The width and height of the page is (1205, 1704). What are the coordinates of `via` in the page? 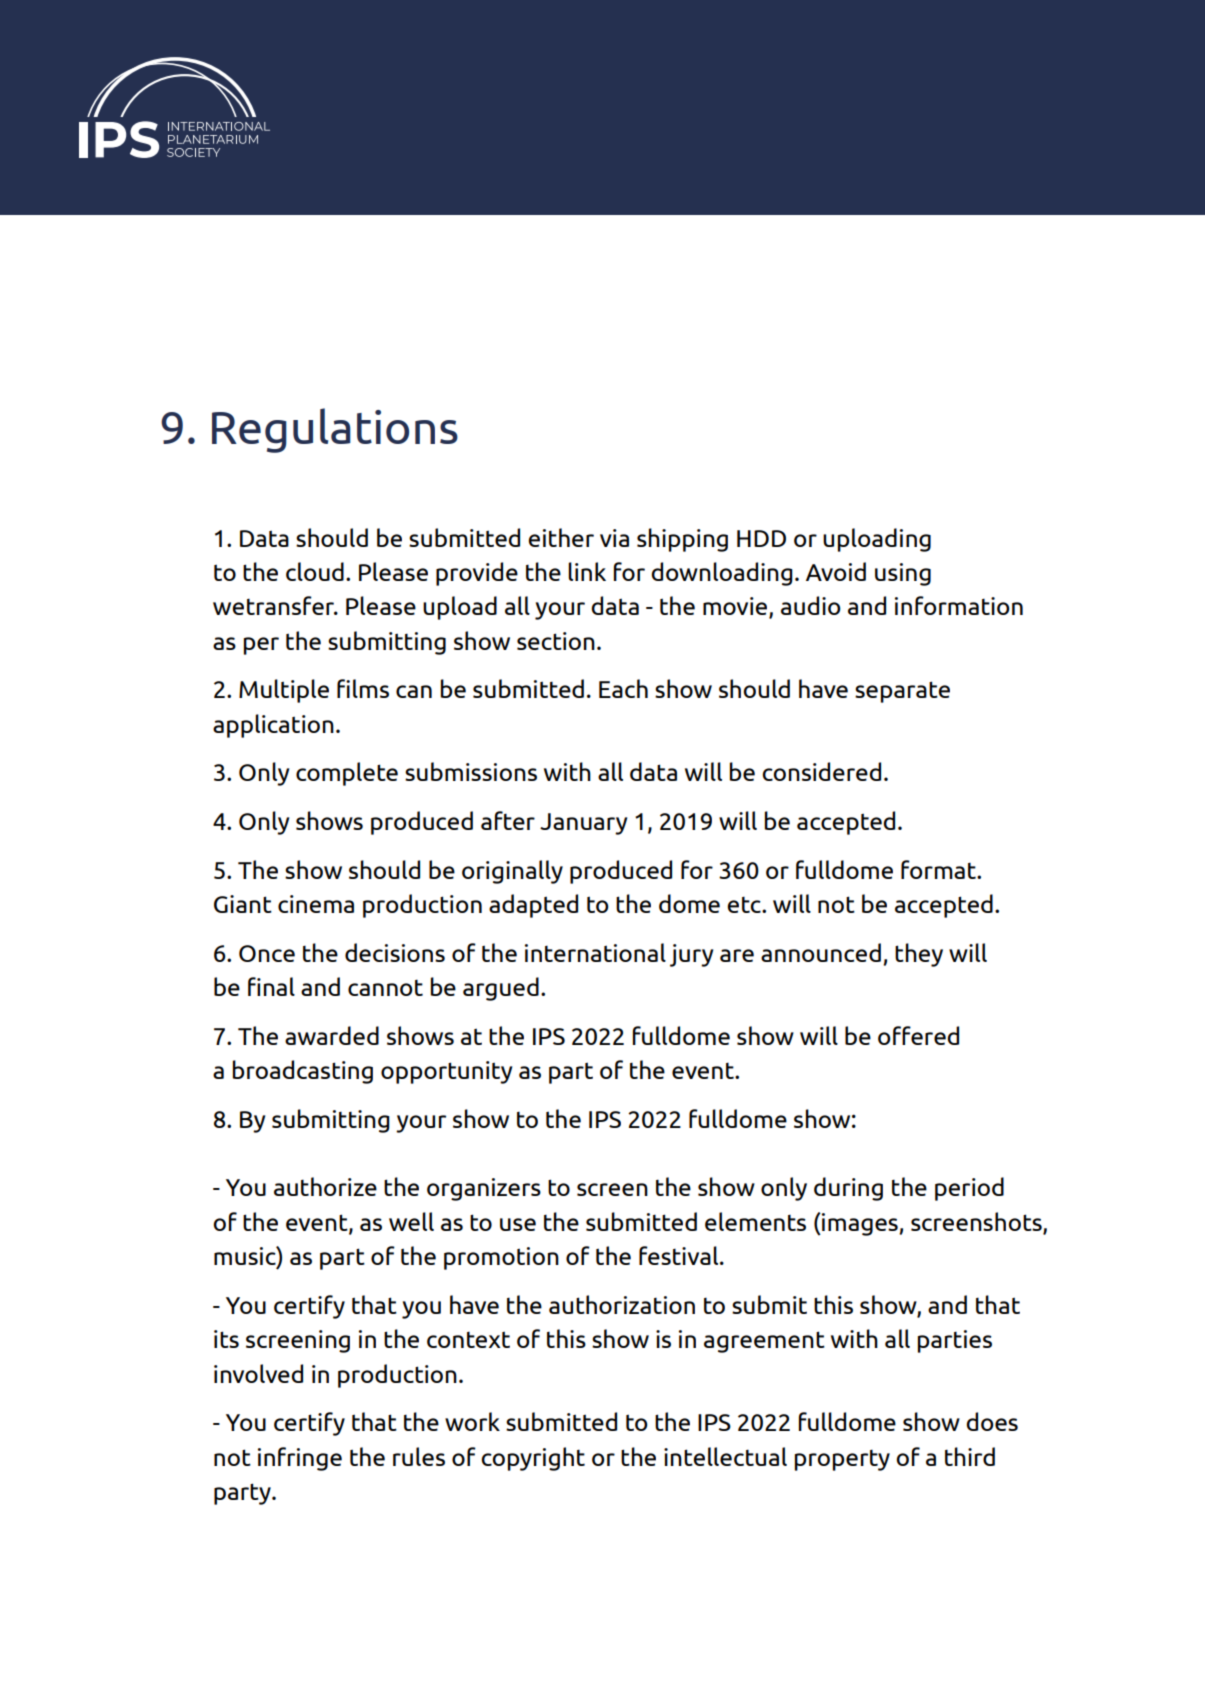 It's located at (614, 538).
